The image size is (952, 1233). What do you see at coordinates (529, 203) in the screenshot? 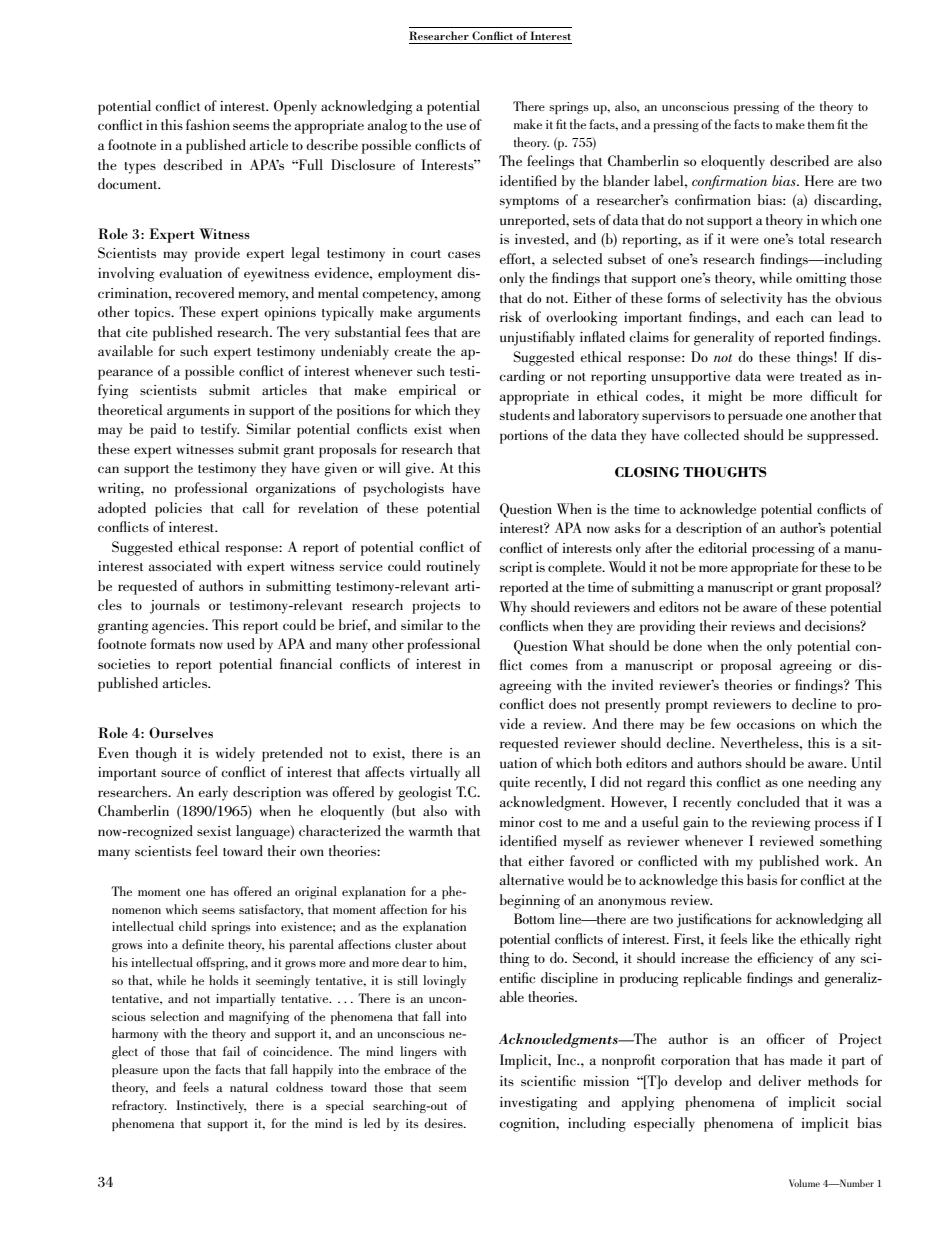
I see `symptoms` at bounding box center [529, 203].
